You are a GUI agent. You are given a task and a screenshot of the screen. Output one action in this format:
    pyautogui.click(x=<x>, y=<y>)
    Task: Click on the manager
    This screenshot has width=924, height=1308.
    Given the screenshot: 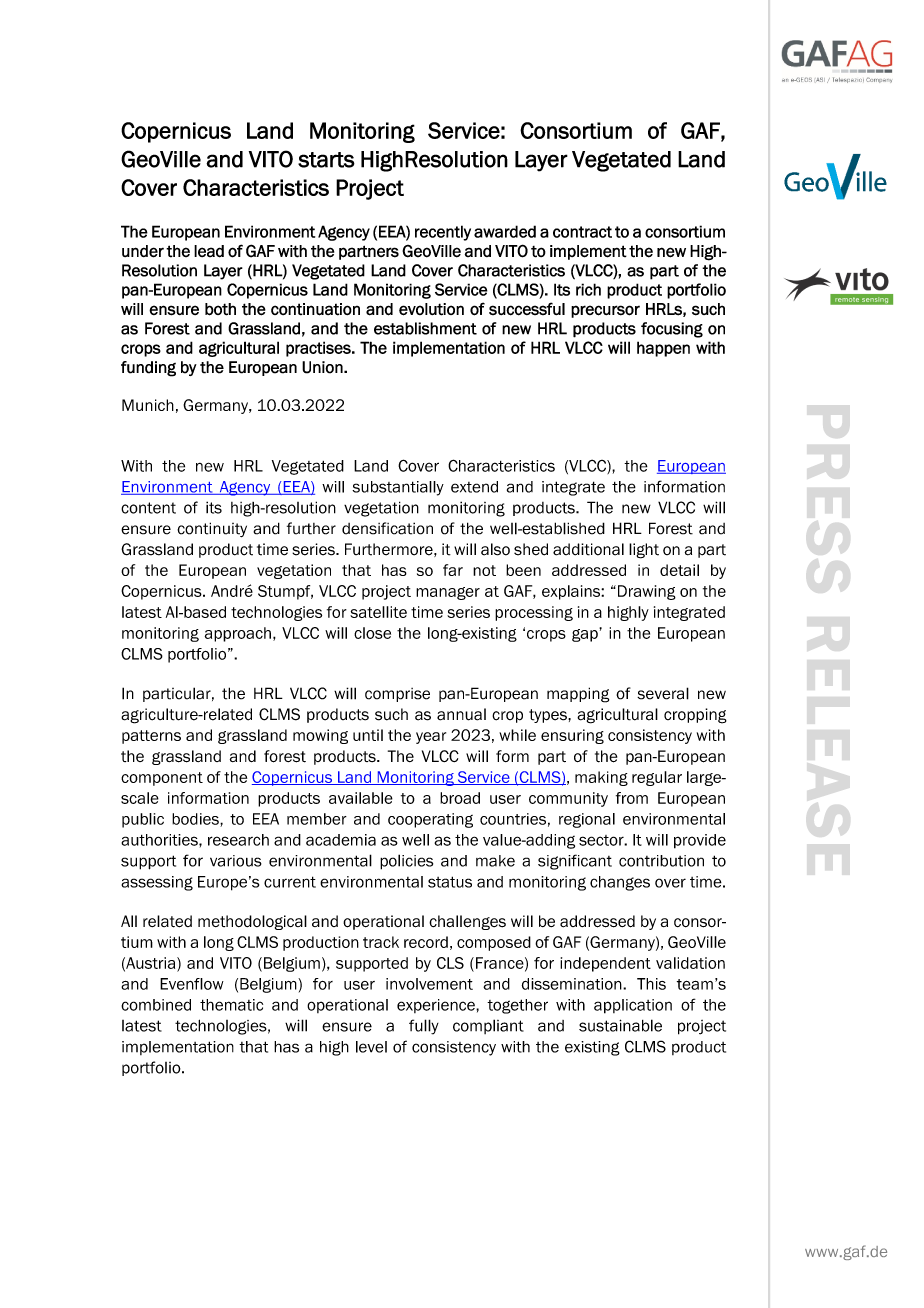 What is the action you would take?
    pyautogui.click(x=448, y=593)
